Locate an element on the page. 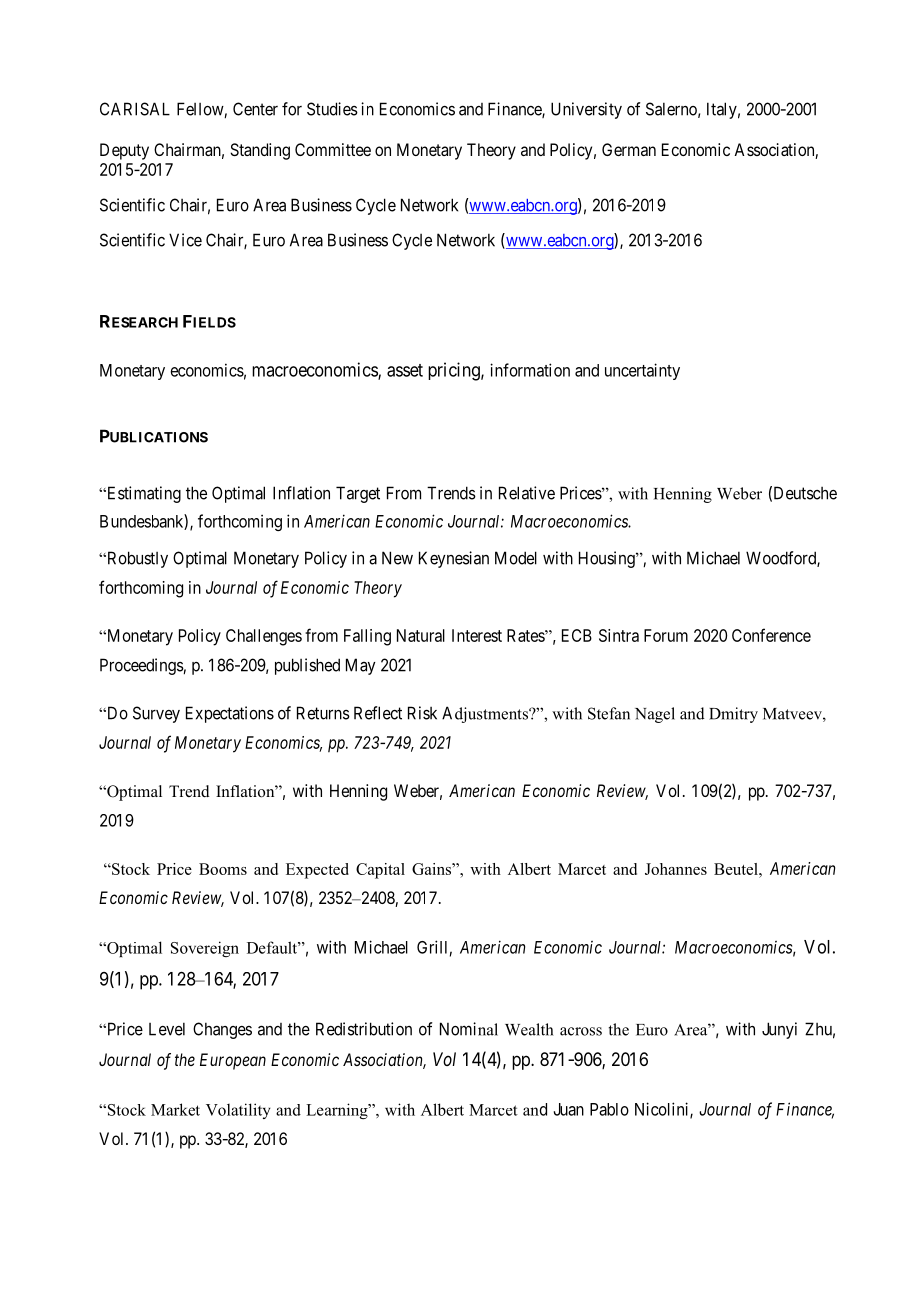 The width and height of the document is (924, 1308). Market is located at coordinates (175, 1109).
